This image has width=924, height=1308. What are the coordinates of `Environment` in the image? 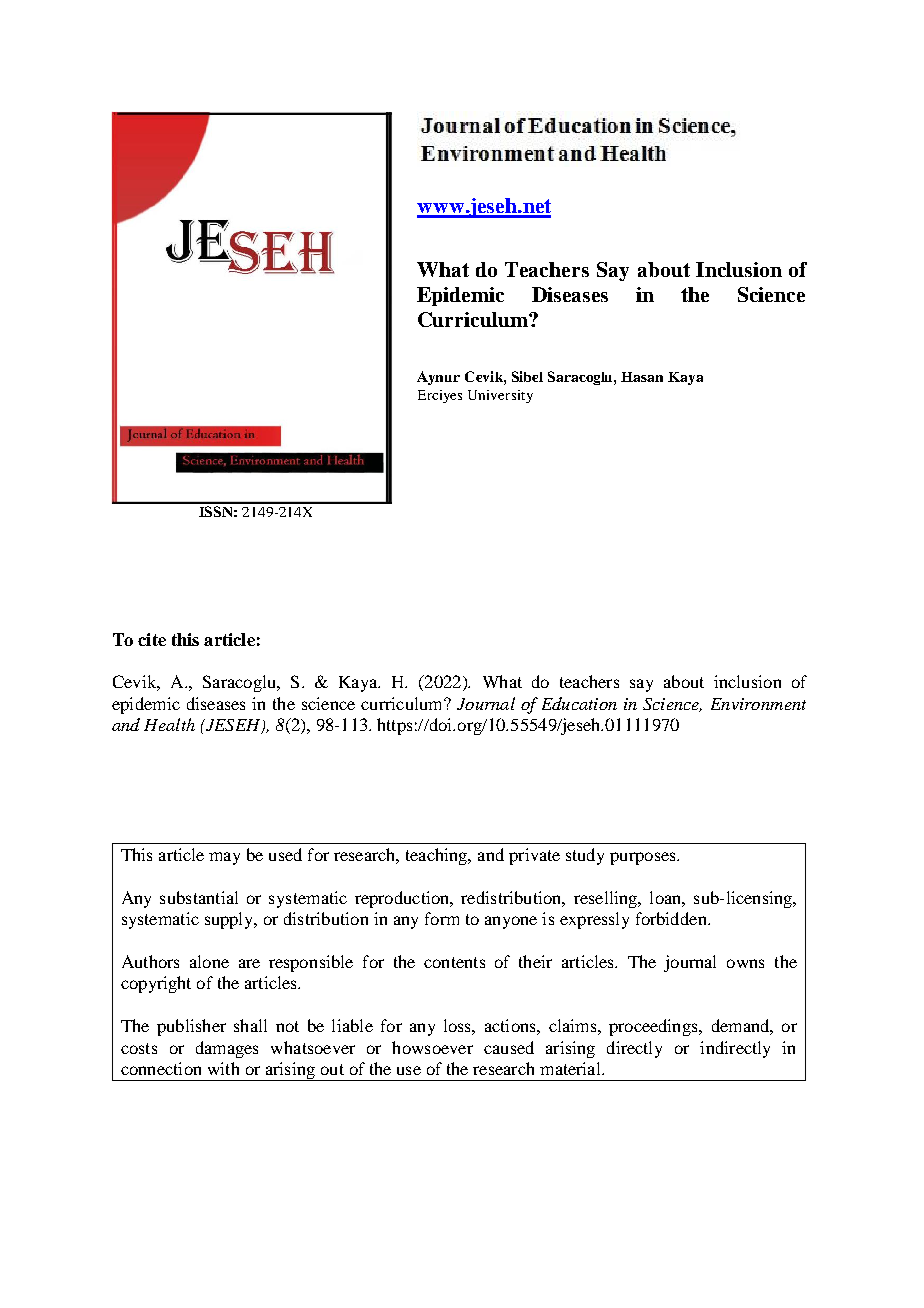 It's located at (758, 704).
